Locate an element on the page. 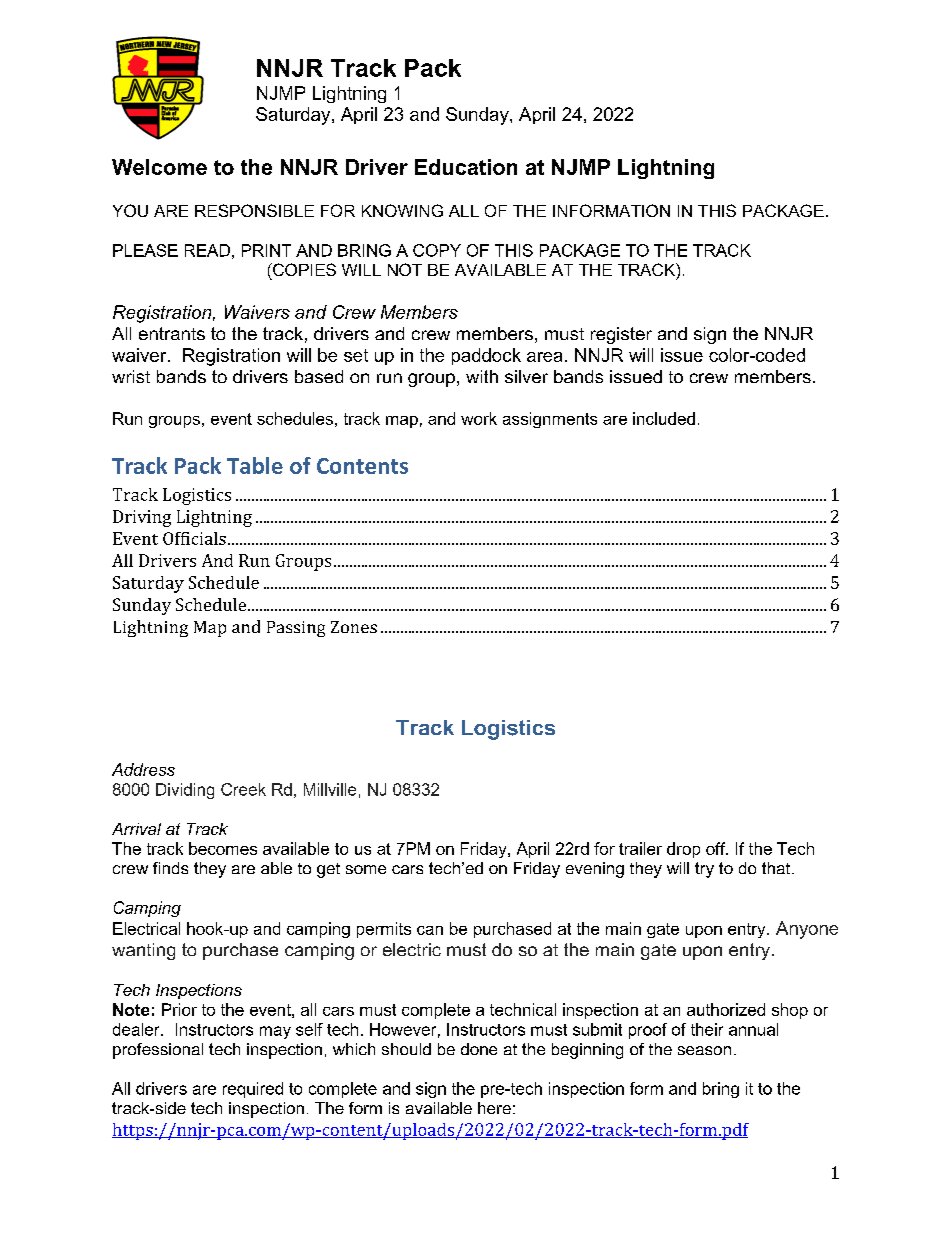 The height and width of the document is (1233, 952). some is located at coordinates (366, 869).
